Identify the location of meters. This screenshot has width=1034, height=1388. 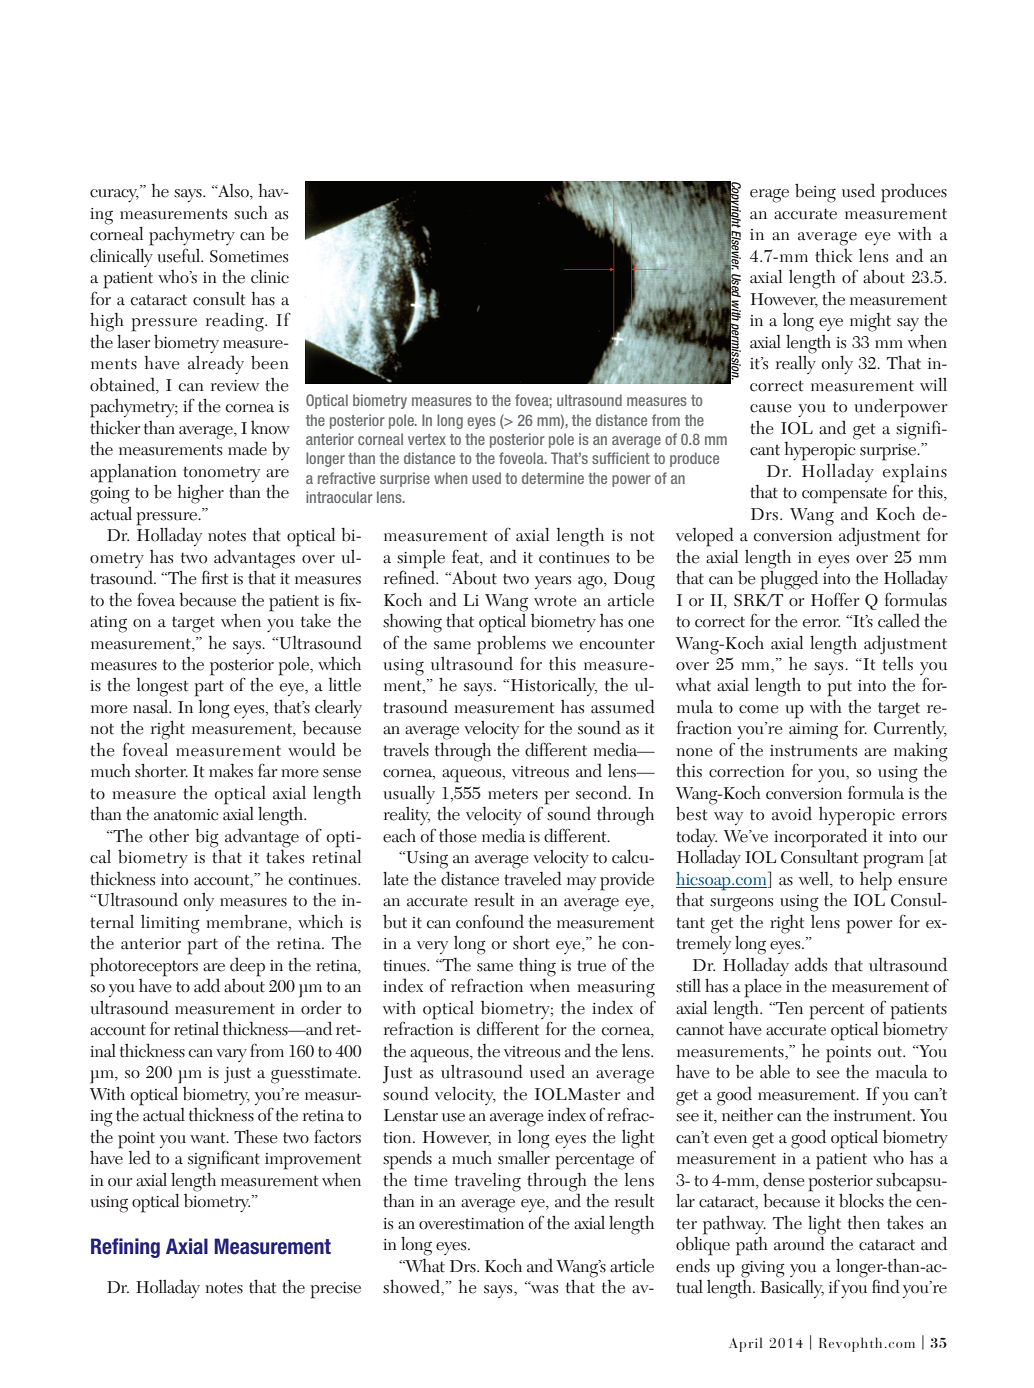
(513, 794).
